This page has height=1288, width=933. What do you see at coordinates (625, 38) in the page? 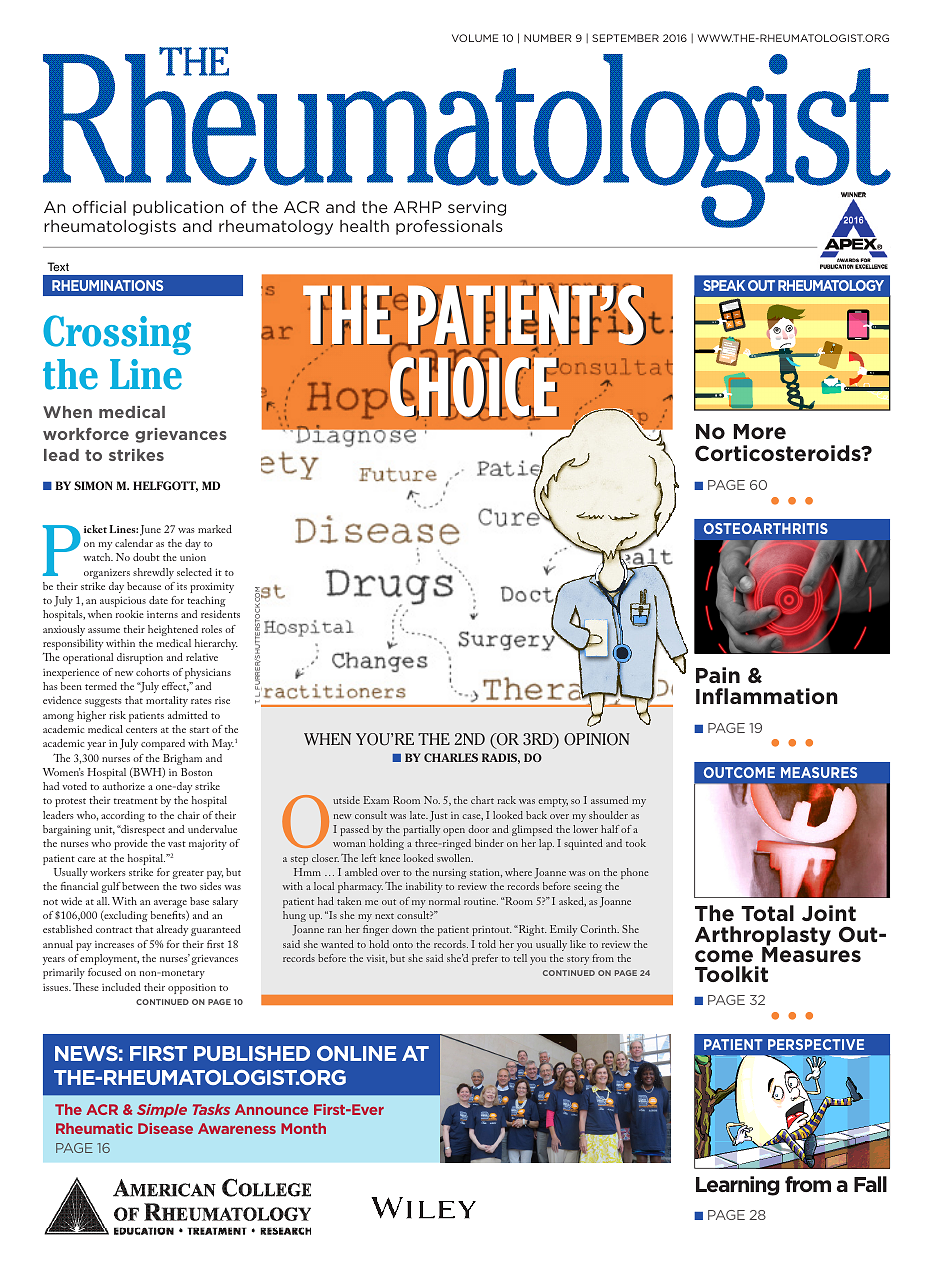
I see `SEPTEMBER` at bounding box center [625, 38].
